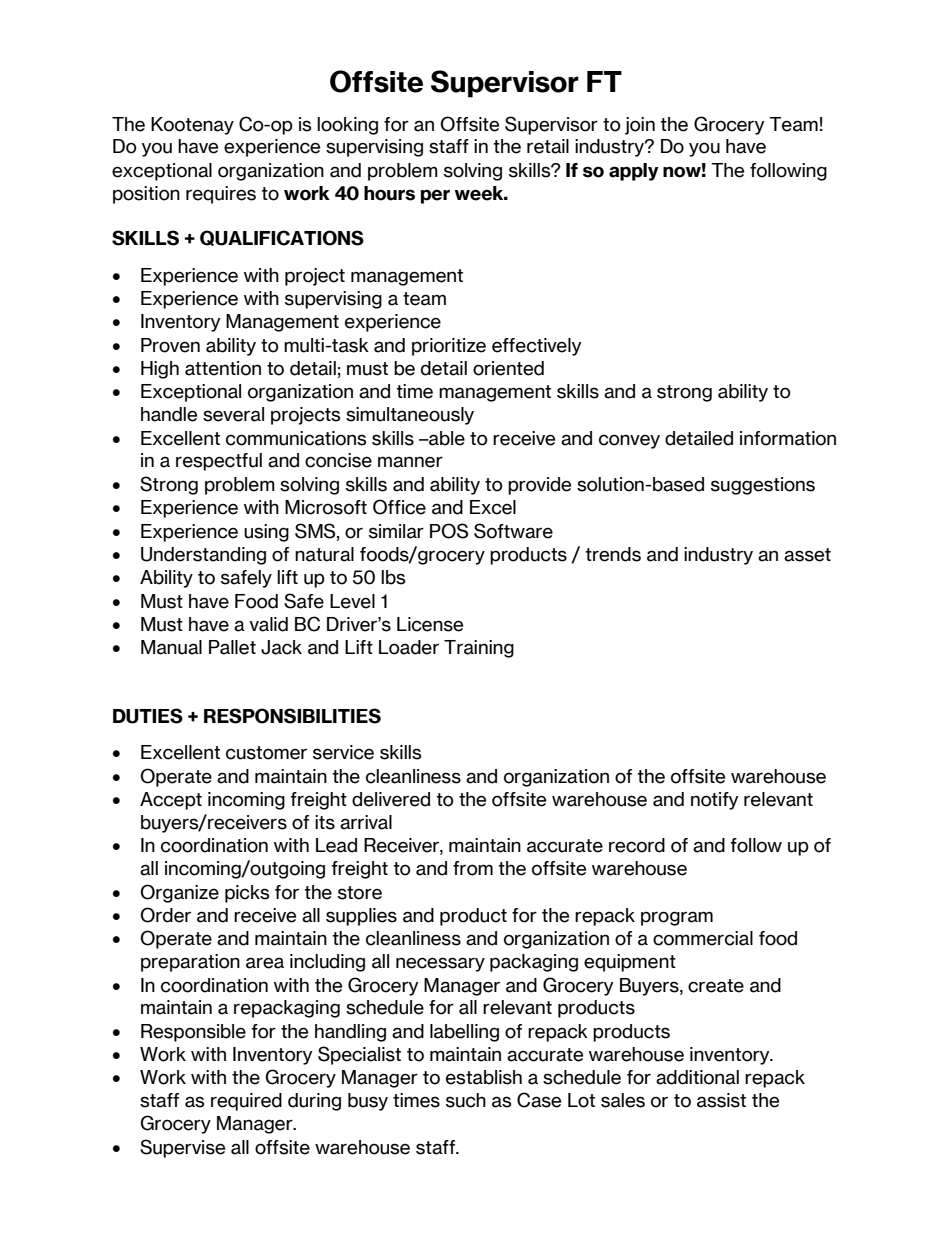  I want to click on picks, so click(247, 894).
